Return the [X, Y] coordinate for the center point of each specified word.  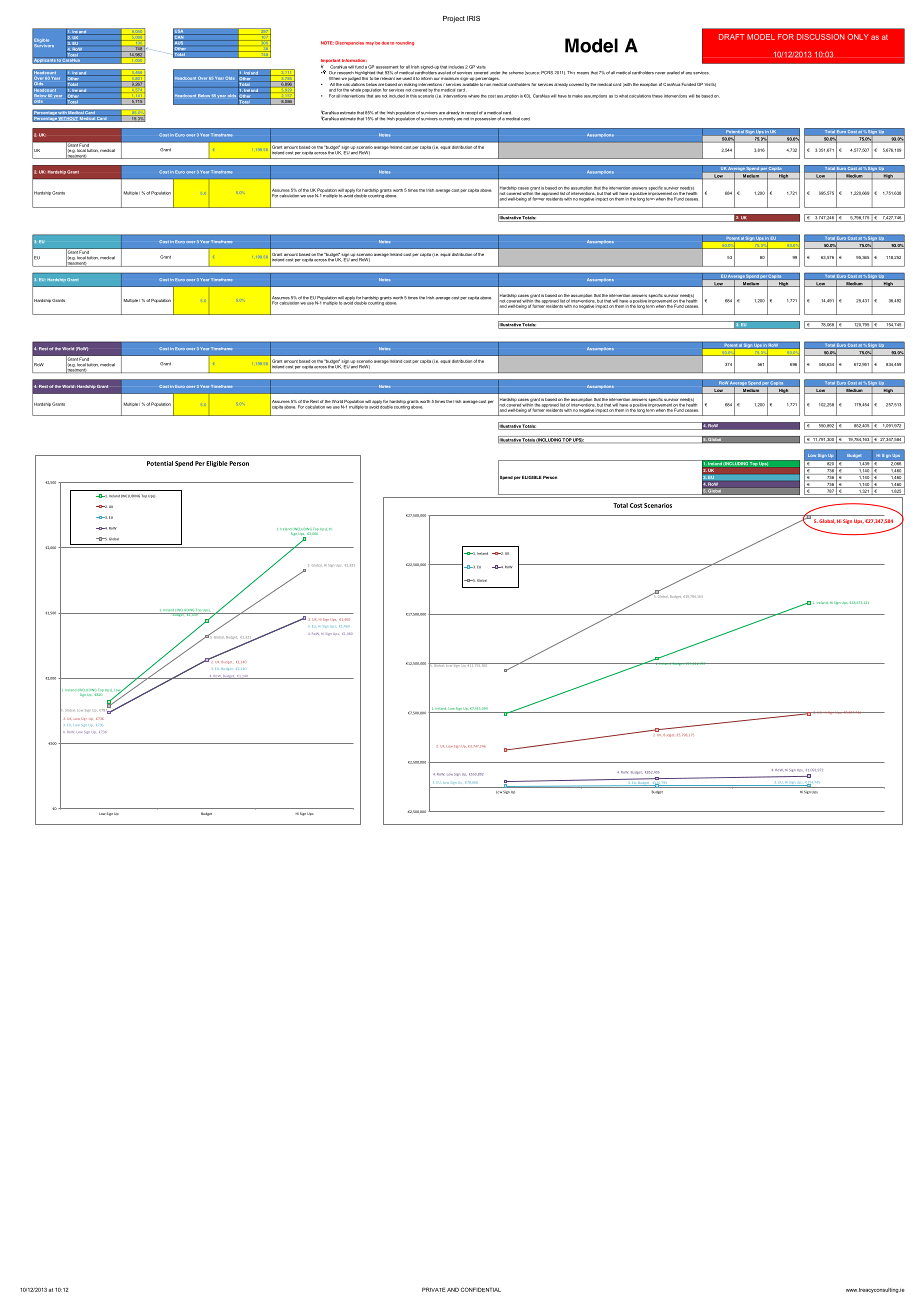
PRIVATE [433, 1289]
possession [485, 119]
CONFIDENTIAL [481, 1289]
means [583, 73]
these [657, 96]
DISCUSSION [821, 37]
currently [447, 119]
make [577, 96]
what [623, 96]
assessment [387, 67]
